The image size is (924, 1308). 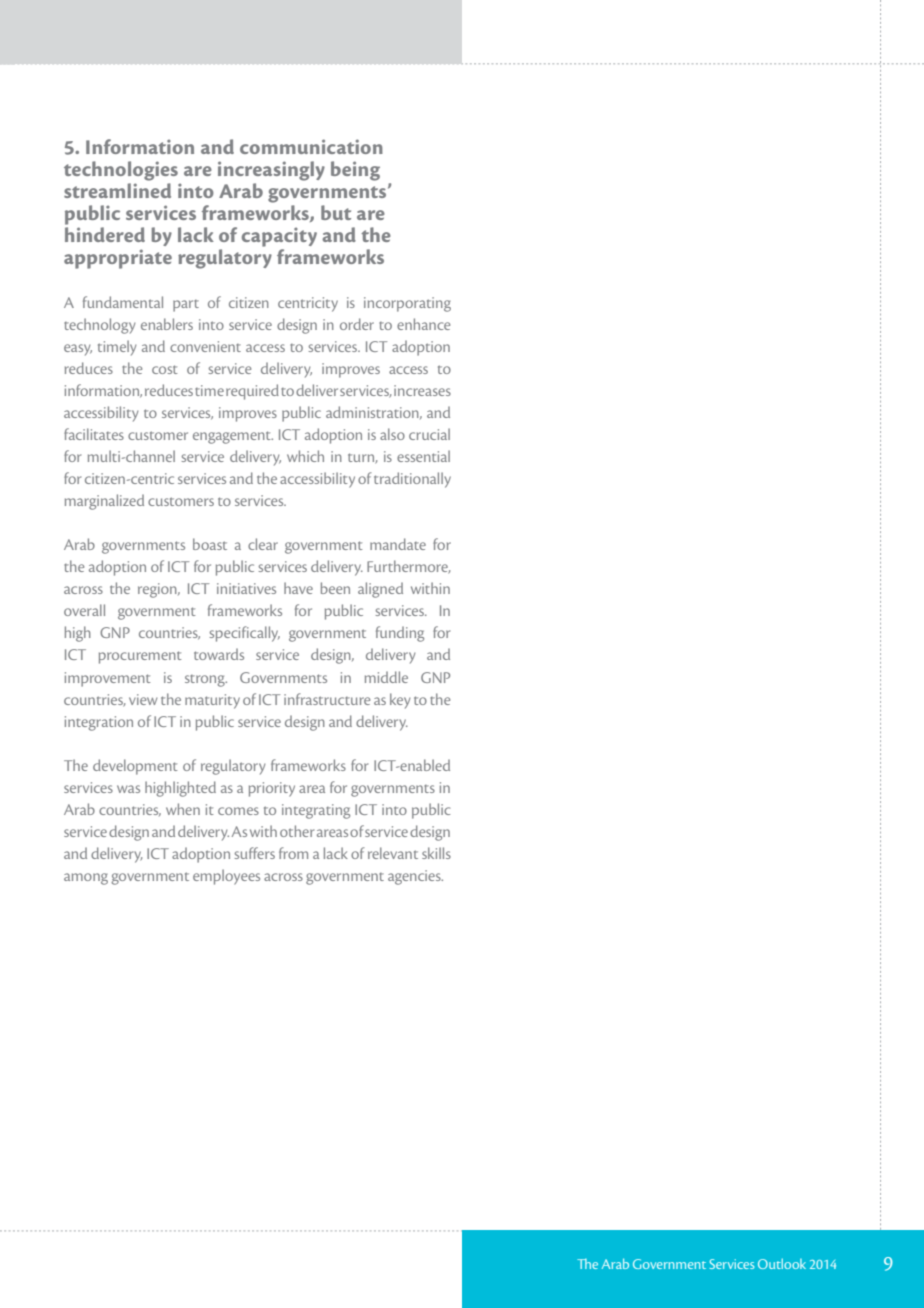 I want to click on among, so click(x=86, y=879).
